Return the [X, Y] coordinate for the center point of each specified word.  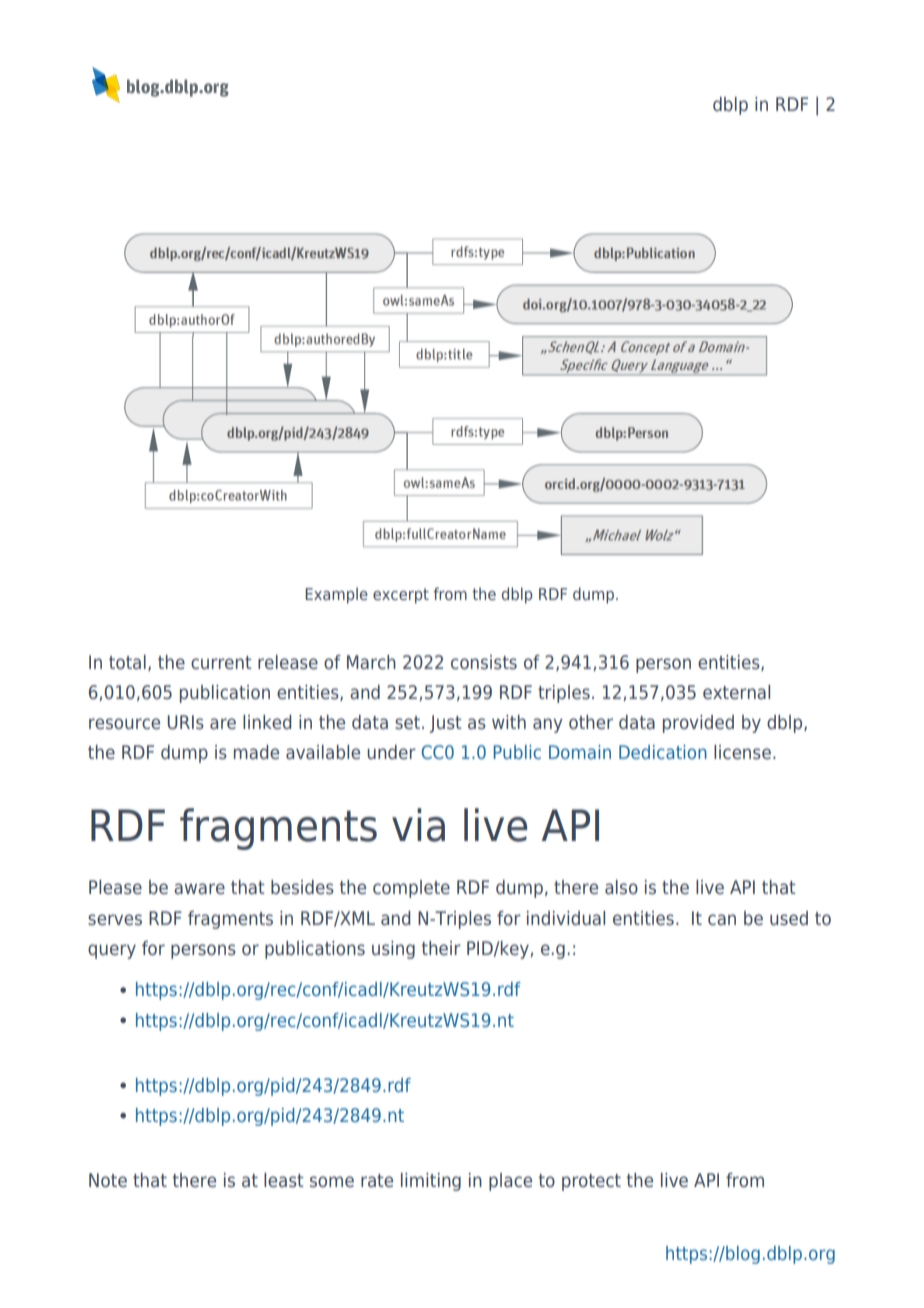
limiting [431, 1182]
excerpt [401, 596]
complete [411, 889]
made [256, 752]
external [736, 692]
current [221, 662]
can [722, 919]
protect [591, 1182]
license [742, 752]
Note [108, 1180]
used [789, 918]
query [112, 951]
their [441, 948]
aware [199, 888]
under [391, 752]
